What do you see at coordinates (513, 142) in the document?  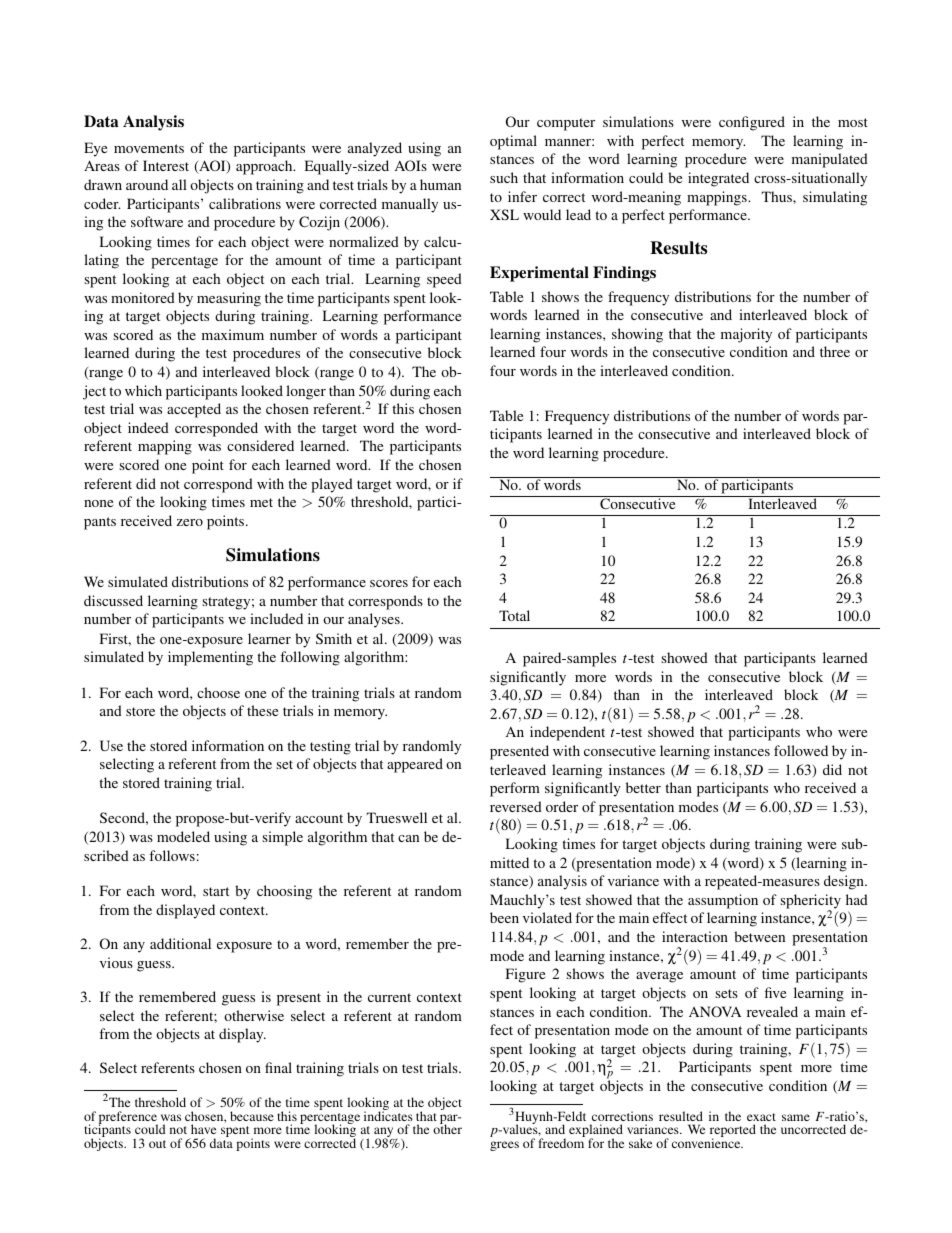 I see `optimal` at bounding box center [513, 142].
